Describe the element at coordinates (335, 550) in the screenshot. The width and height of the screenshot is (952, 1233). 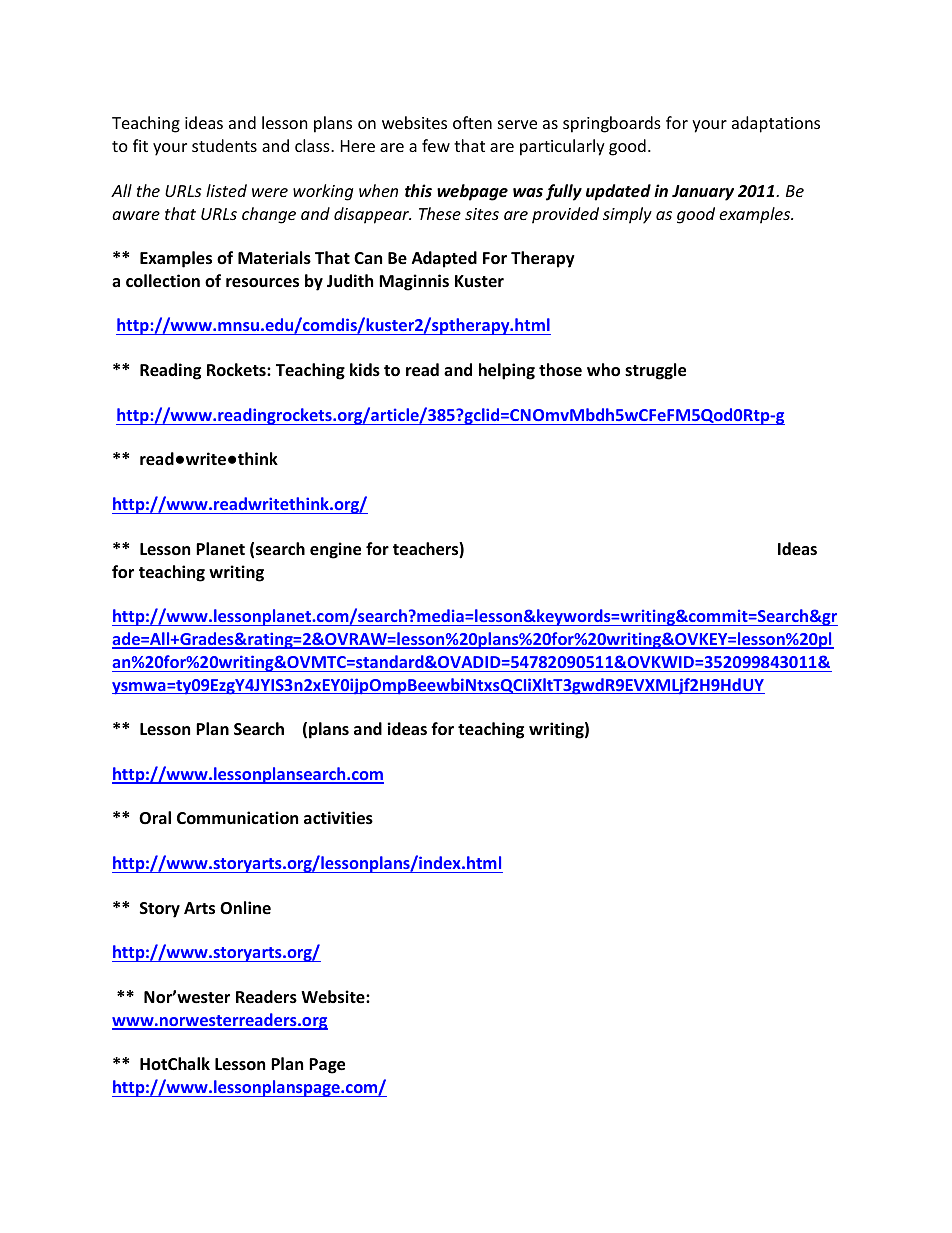
I see `engine` at that location.
